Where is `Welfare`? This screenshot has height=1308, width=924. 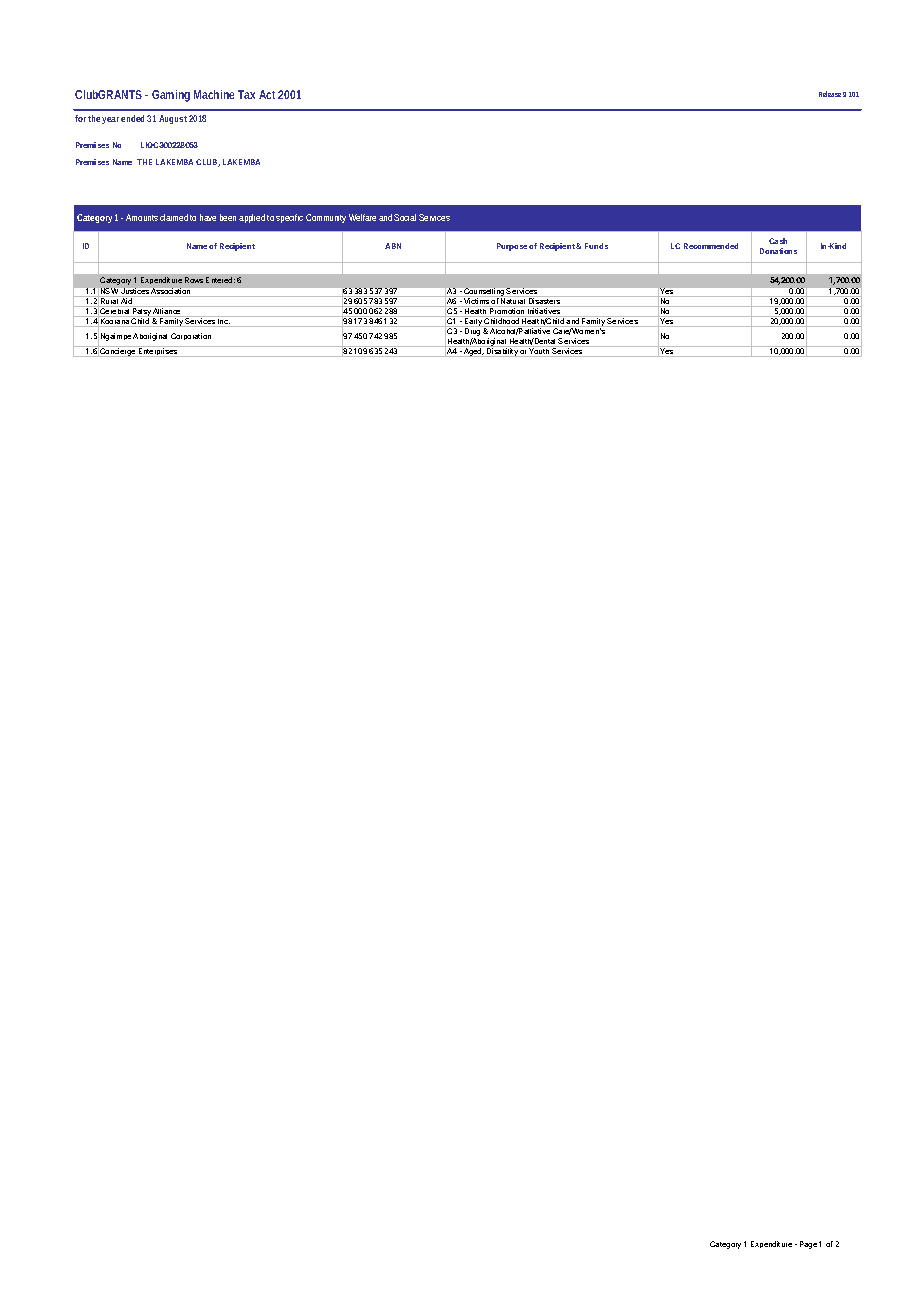
Welfare is located at coordinates (362, 217).
